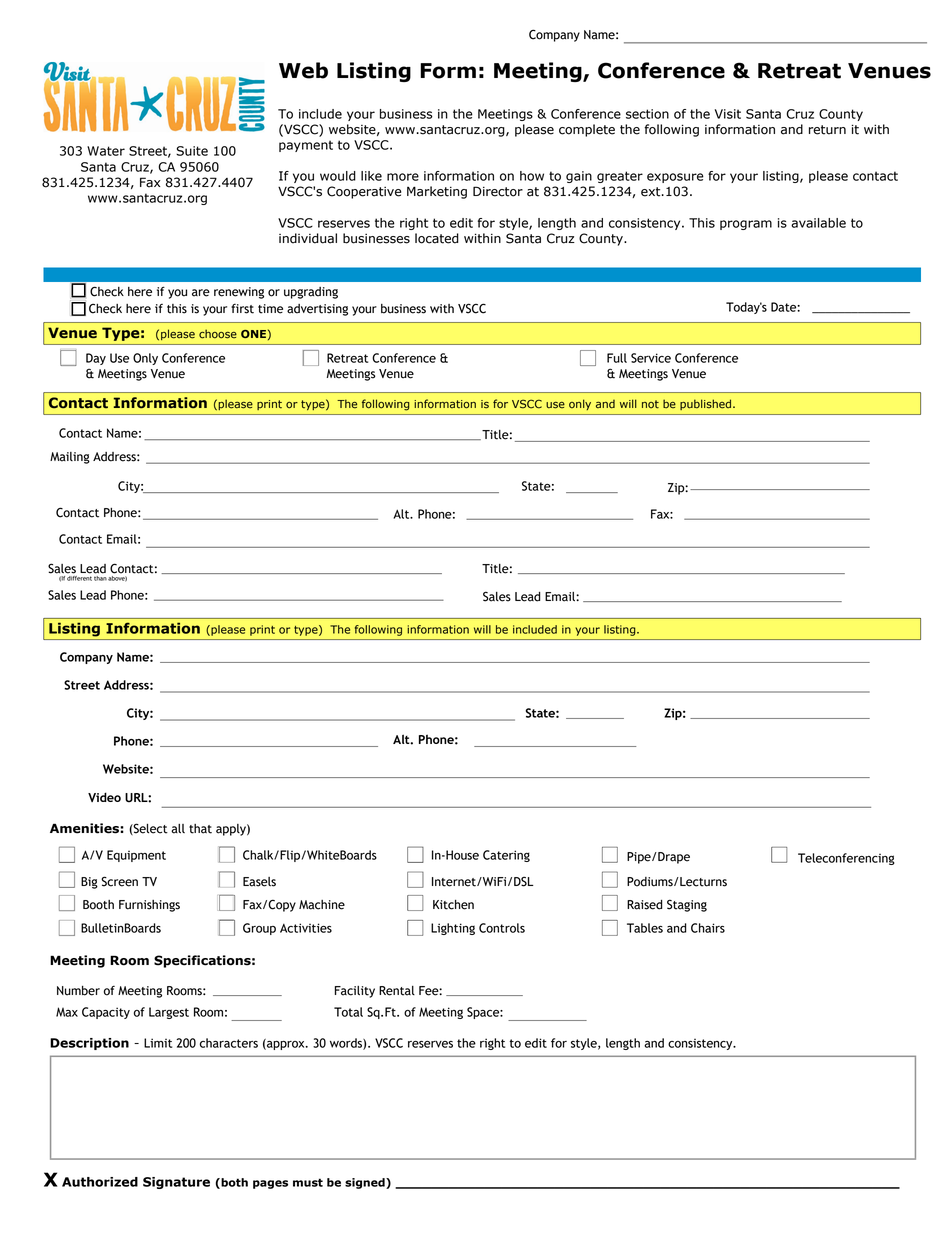  What do you see at coordinates (728, 114) in the screenshot?
I see `Visit` at bounding box center [728, 114].
